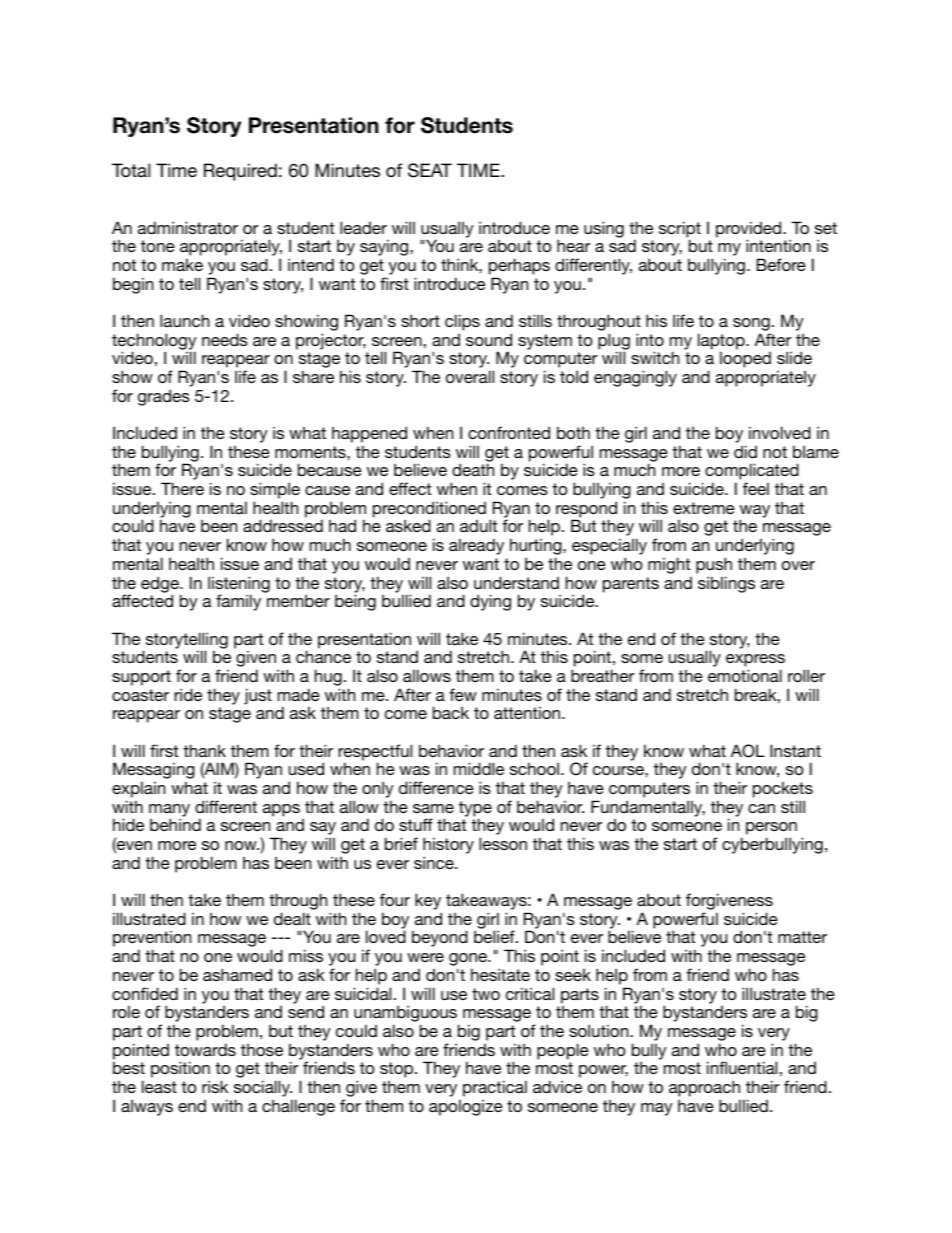 This screenshot has width=952, height=1233. I want to click on express, so click(755, 662).
